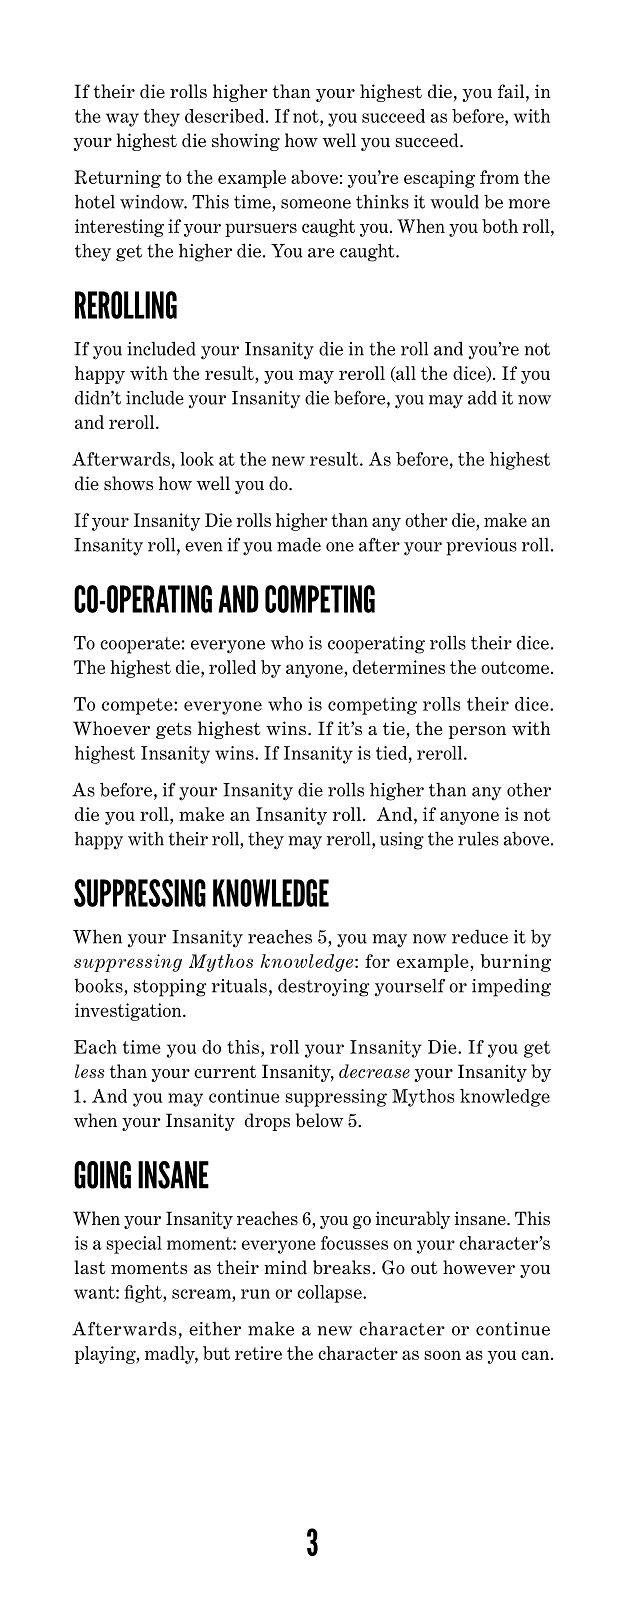  What do you see at coordinates (316, 204) in the page?
I see `someone` at bounding box center [316, 204].
